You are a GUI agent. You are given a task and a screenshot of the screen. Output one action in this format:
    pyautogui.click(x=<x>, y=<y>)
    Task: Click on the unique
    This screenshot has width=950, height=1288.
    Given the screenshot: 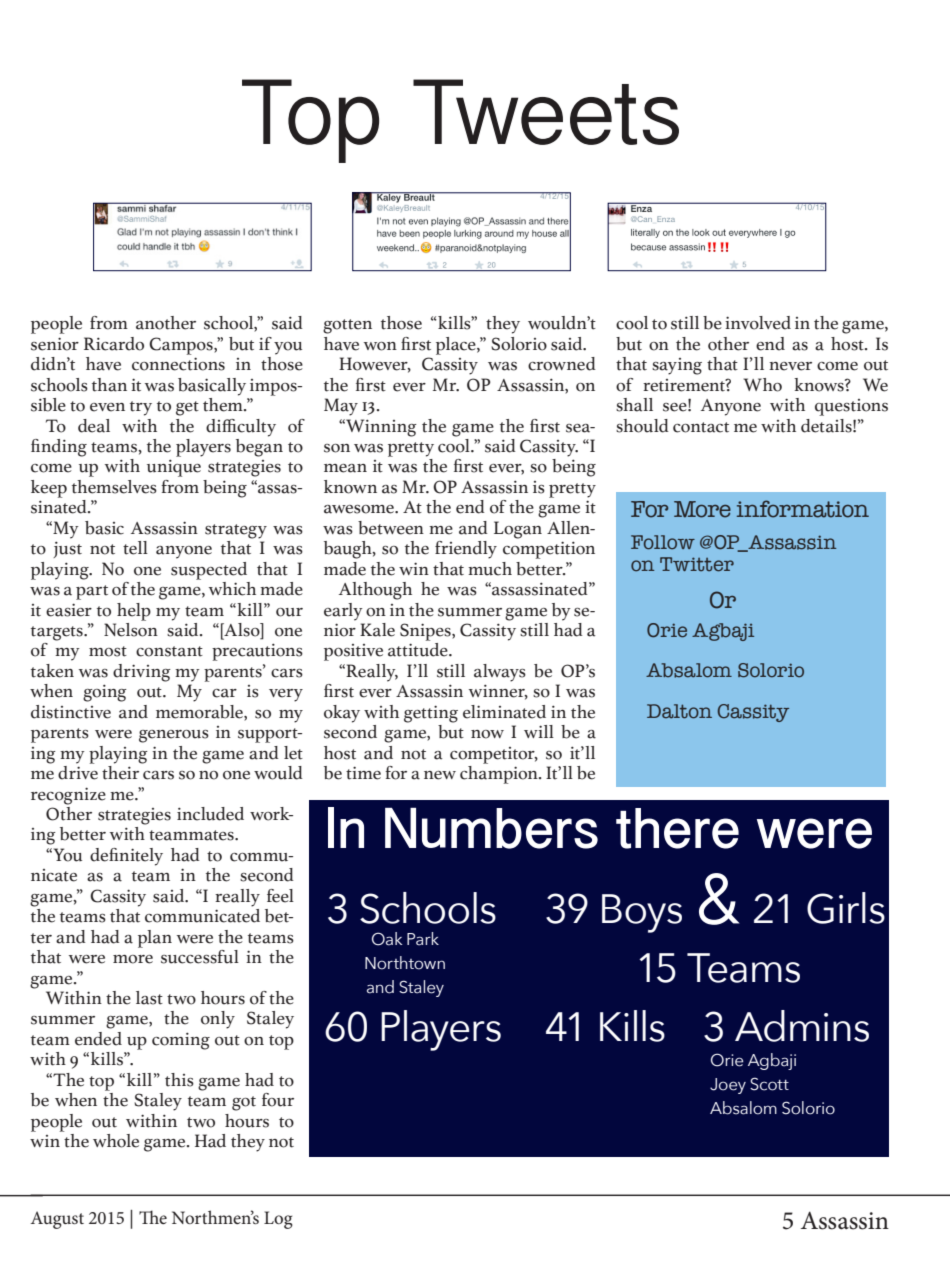 What is the action you would take?
    pyautogui.click(x=174, y=468)
